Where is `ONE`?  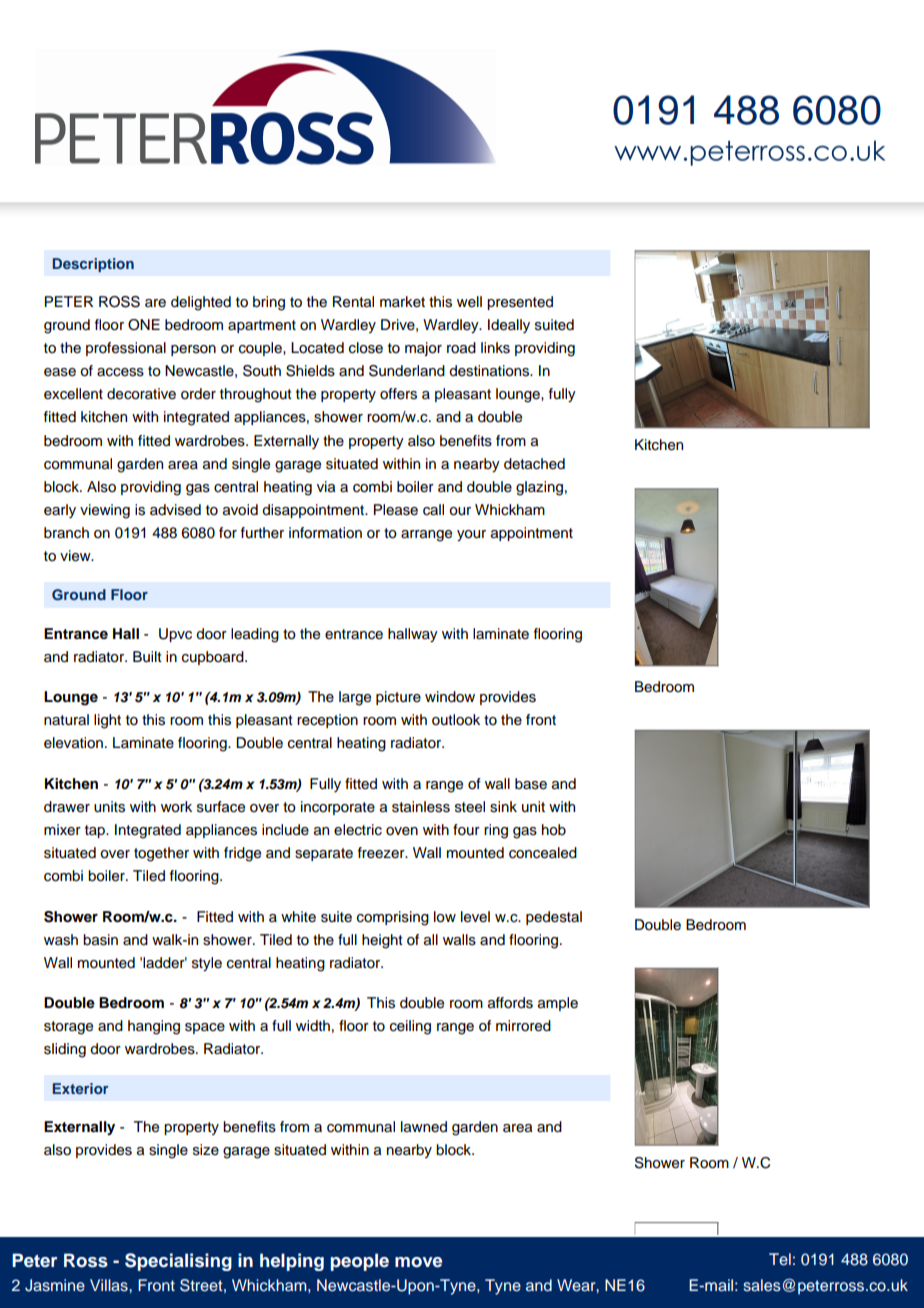
ONE is located at coordinates (144, 325).
